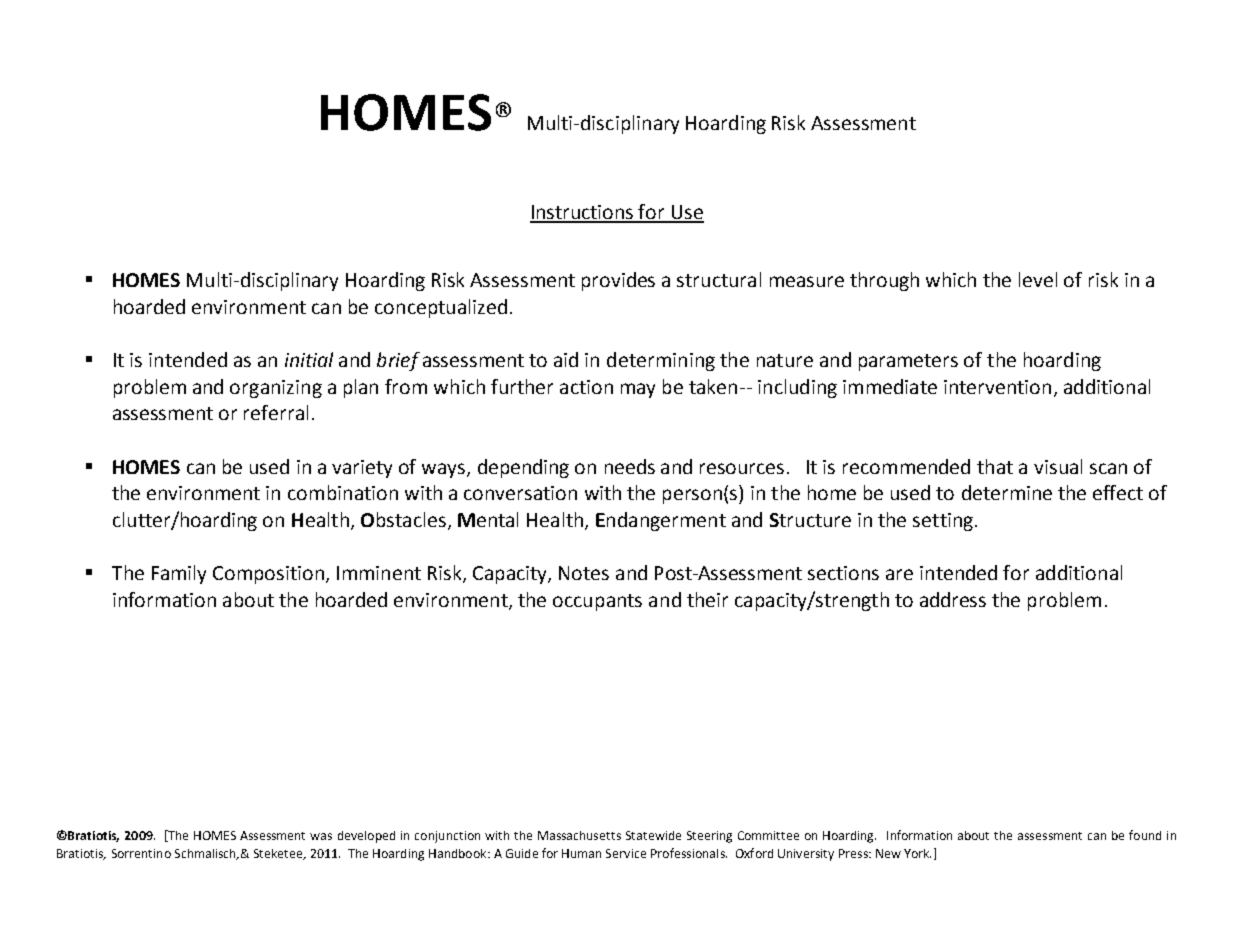 The width and height of the document is (1233, 952). I want to click on found, so click(1145, 835).
